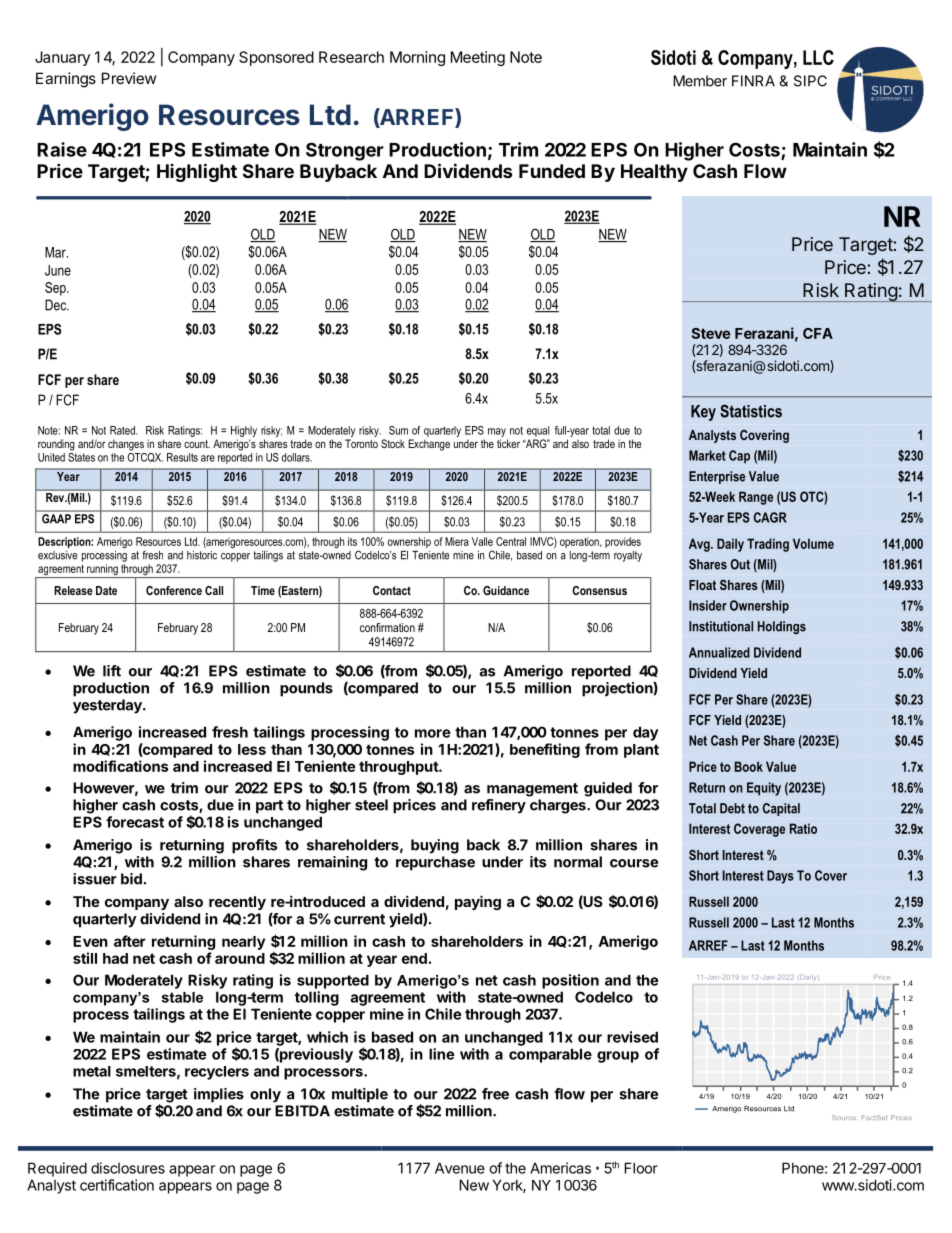 The image size is (952, 1233). I want to click on Member, so click(700, 81).
